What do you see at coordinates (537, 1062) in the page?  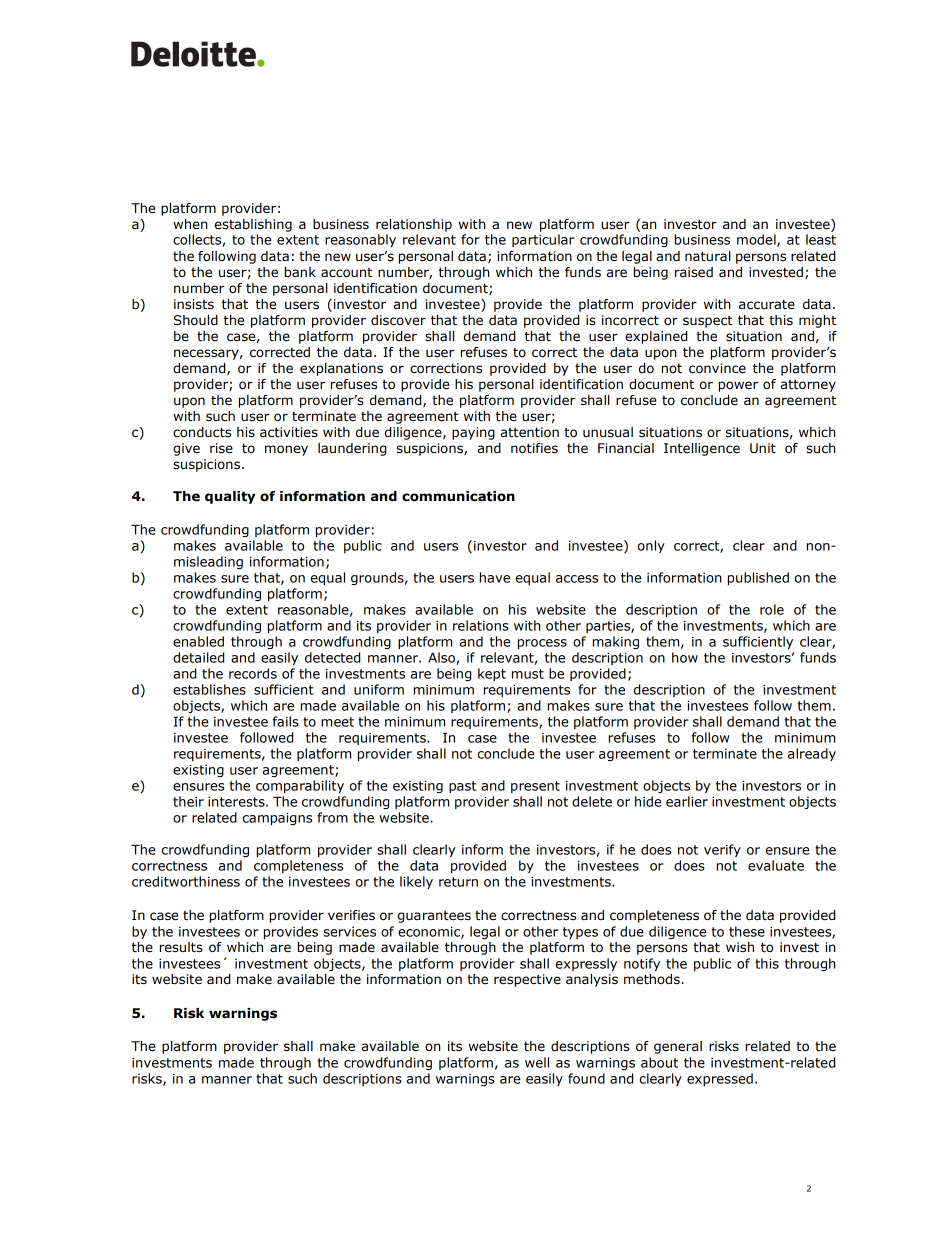 I see `well` at bounding box center [537, 1062].
